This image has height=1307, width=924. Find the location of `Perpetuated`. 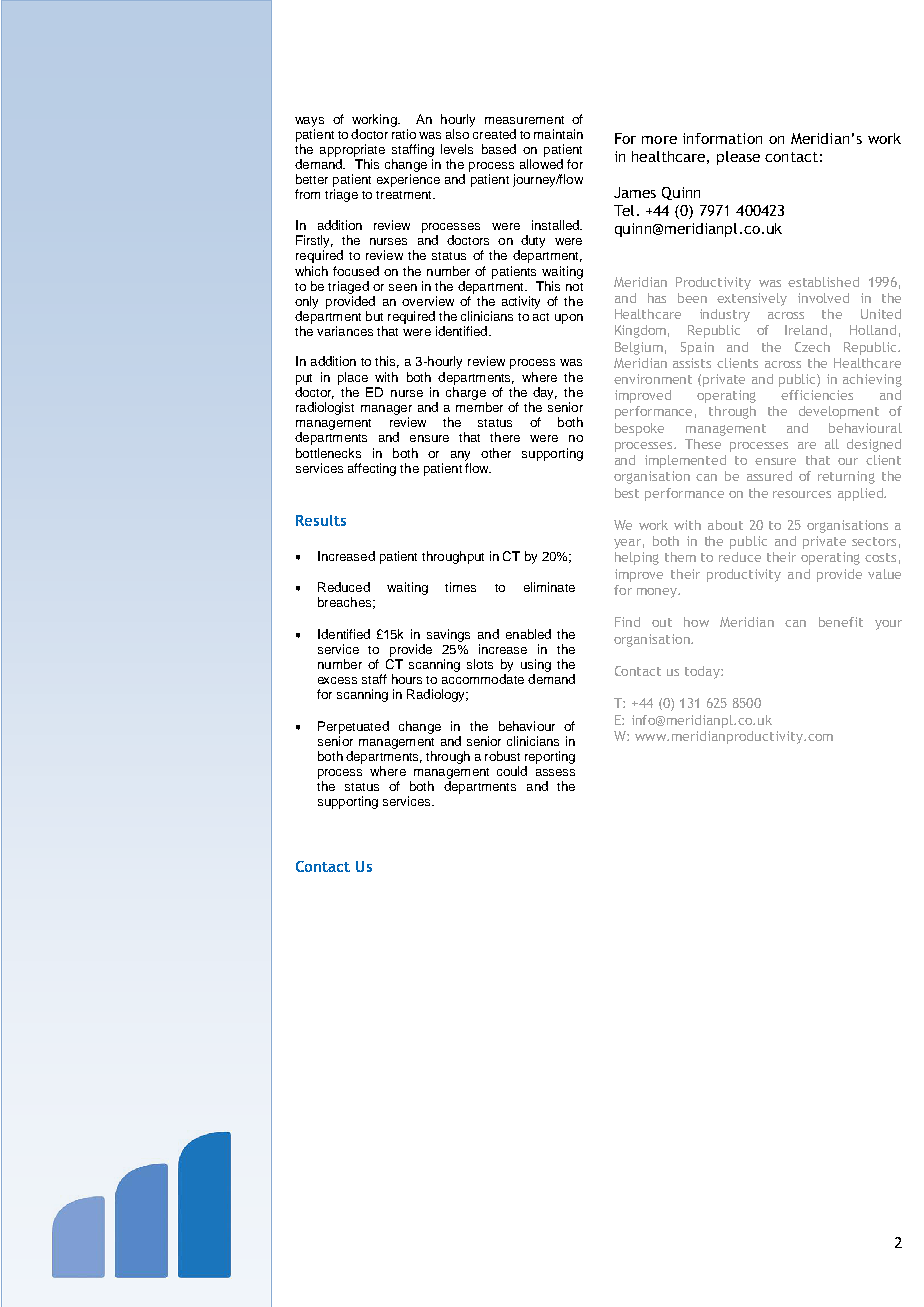

Perpetuated is located at coordinates (353, 727).
